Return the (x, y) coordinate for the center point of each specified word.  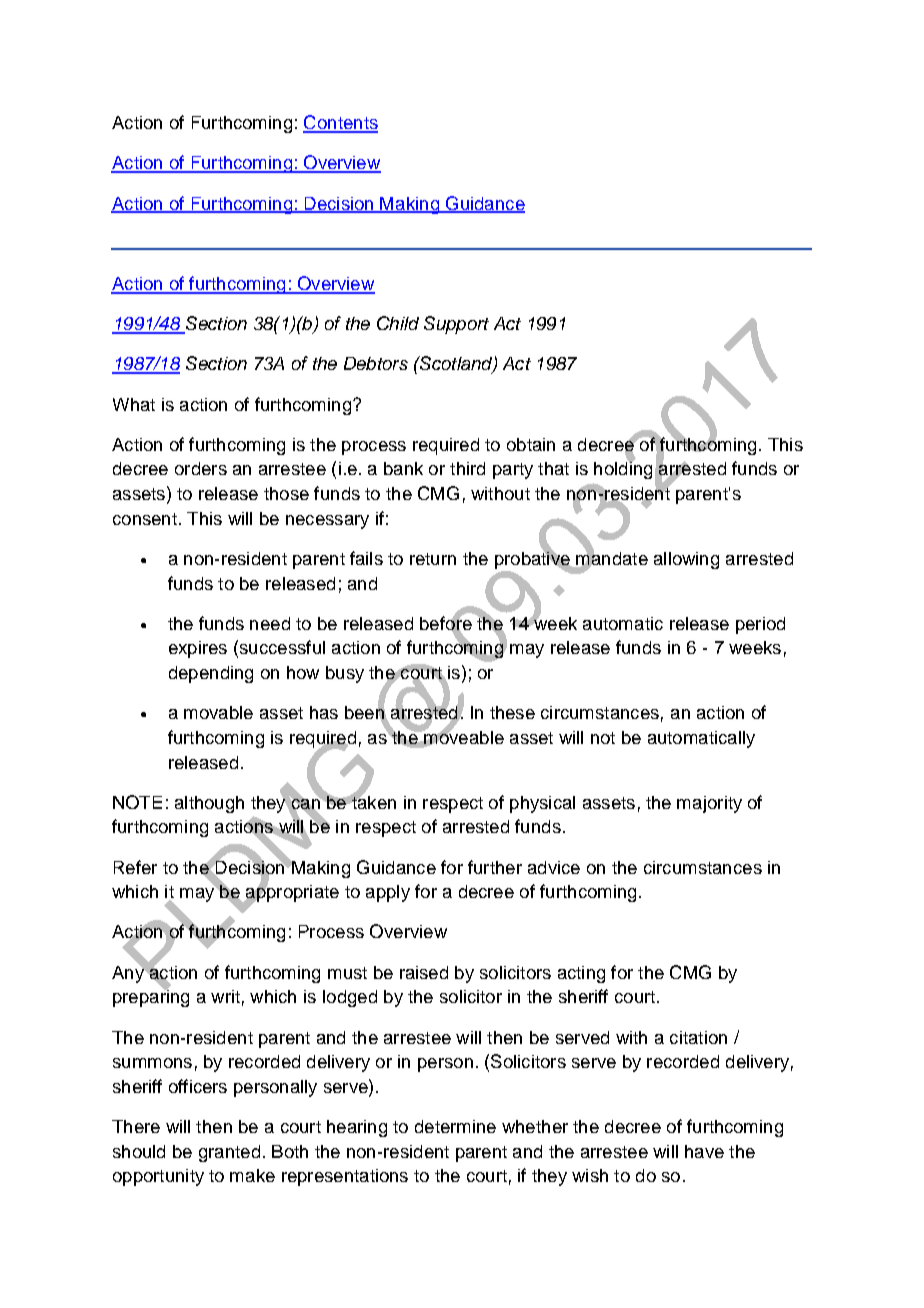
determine (455, 1126)
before (446, 623)
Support (456, 325)
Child (398, 323)
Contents (340, 123)
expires (198, 649)
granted (229, 1153)
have (704, 1151)
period (760, 625)
